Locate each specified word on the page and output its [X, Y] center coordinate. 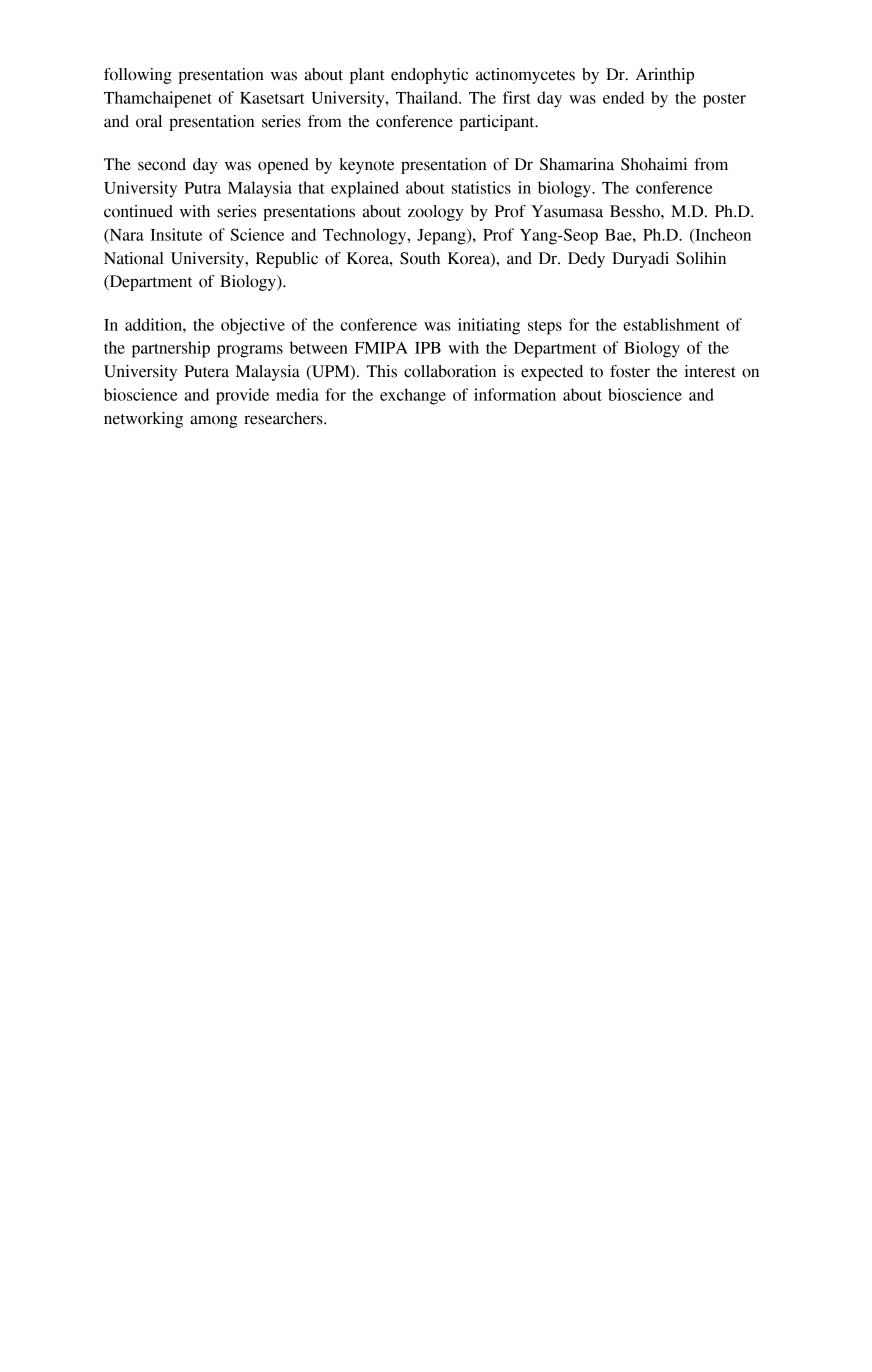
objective [253, 326]
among [214, 421]
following [138, 76]
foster [630, 371]
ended [623, 97]
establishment [671, 324]
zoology [435, 213]
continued [138, 211]
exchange [413, 396]
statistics [481, 187]
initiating [489, 326]
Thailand [428, 97]
